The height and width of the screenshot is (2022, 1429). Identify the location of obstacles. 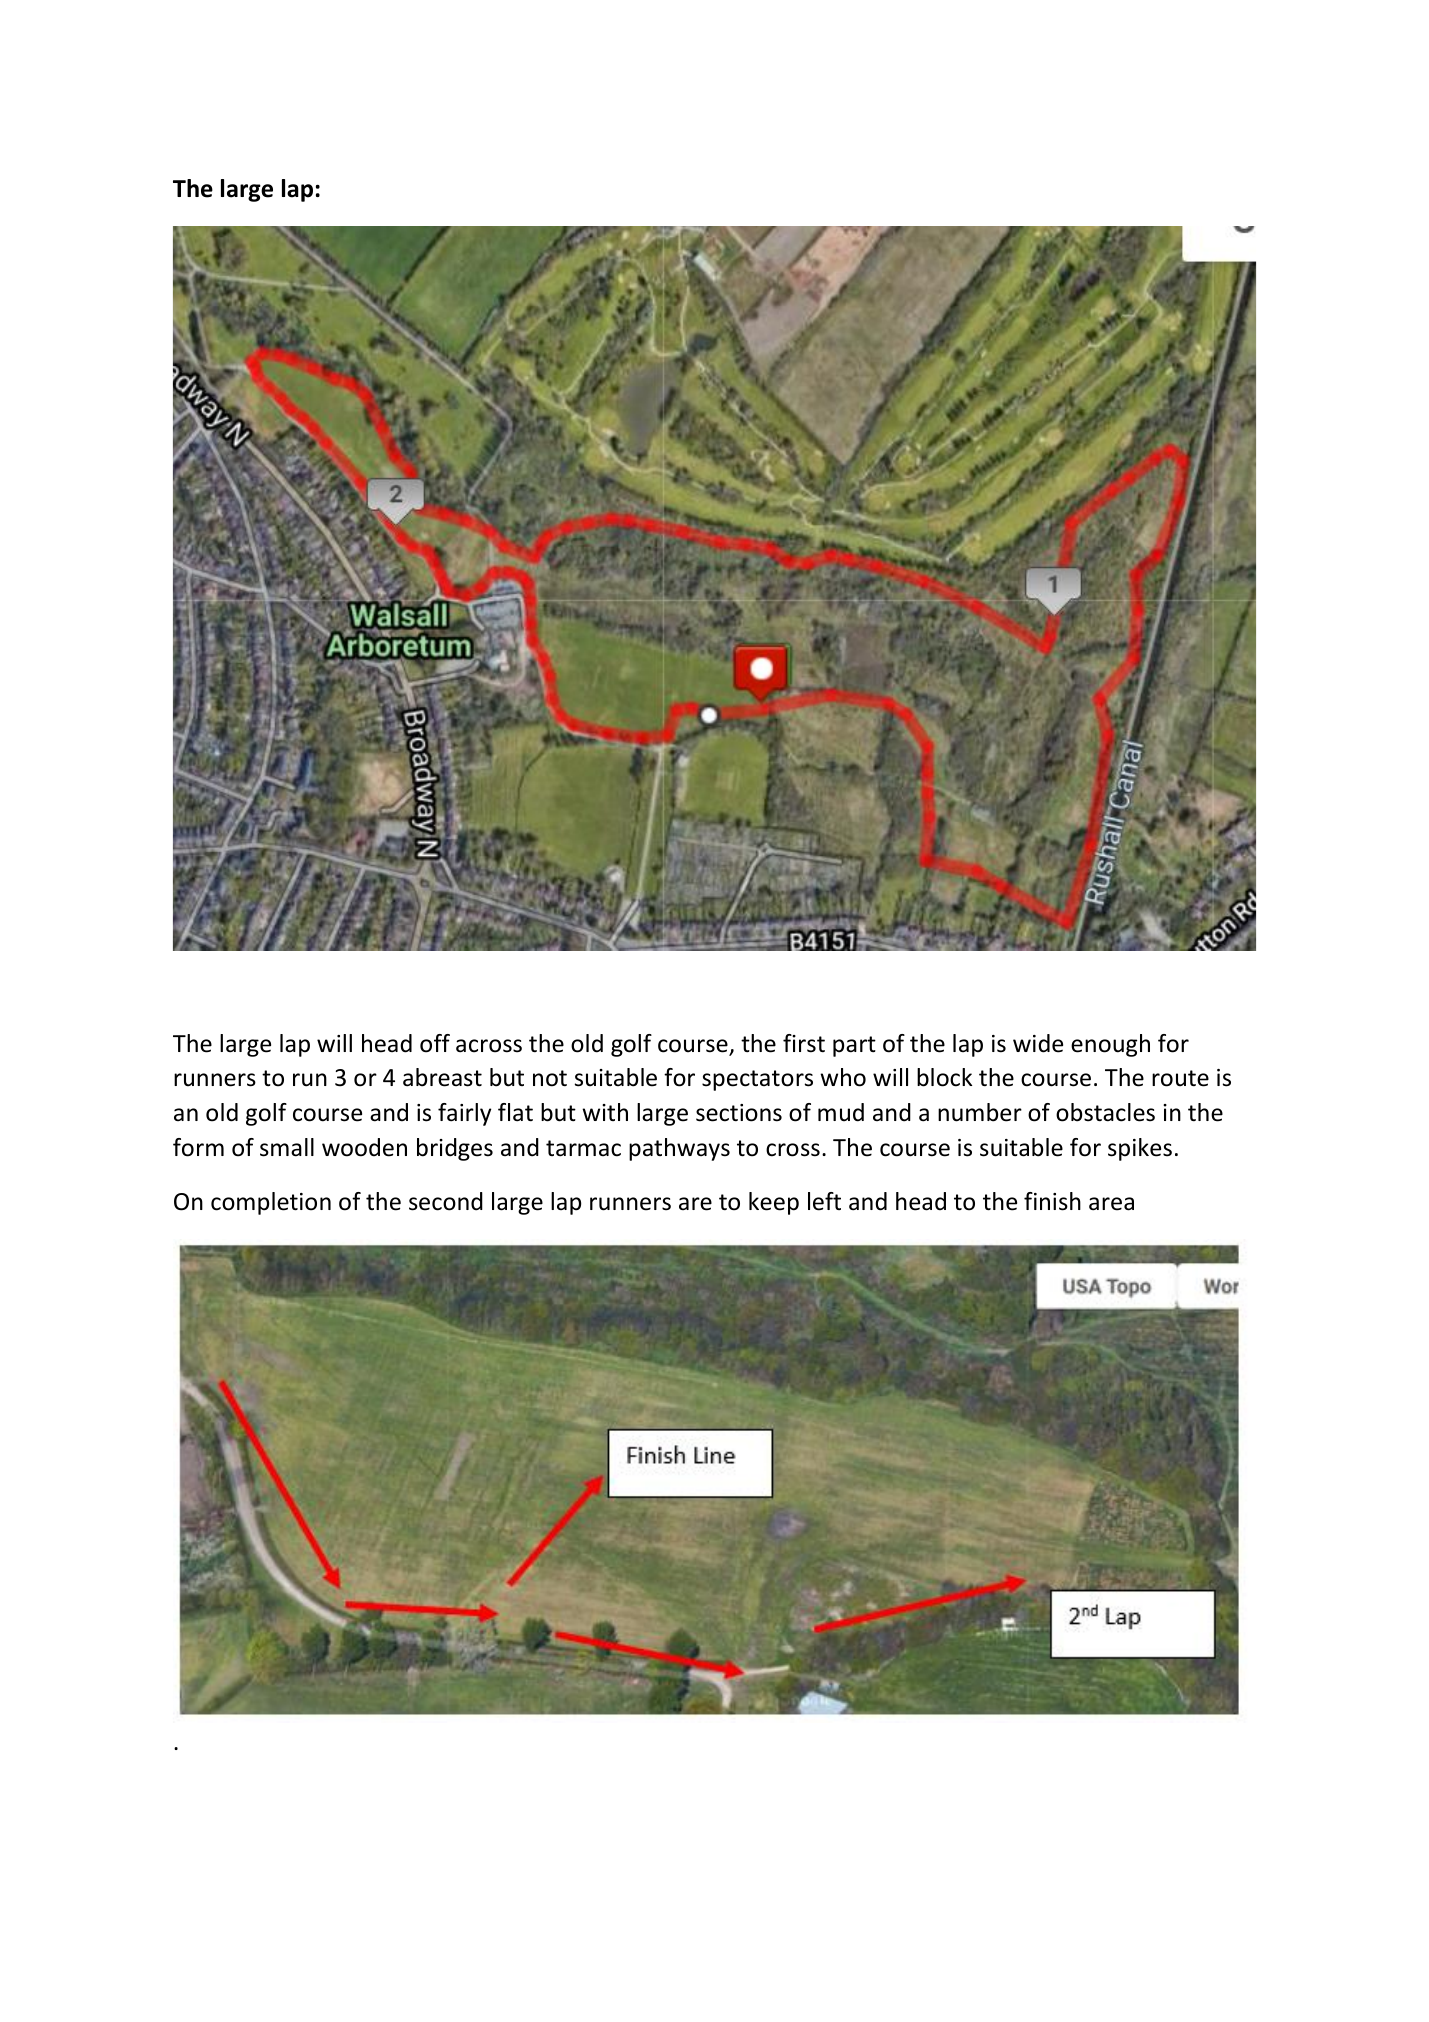
(1105, 1112).
